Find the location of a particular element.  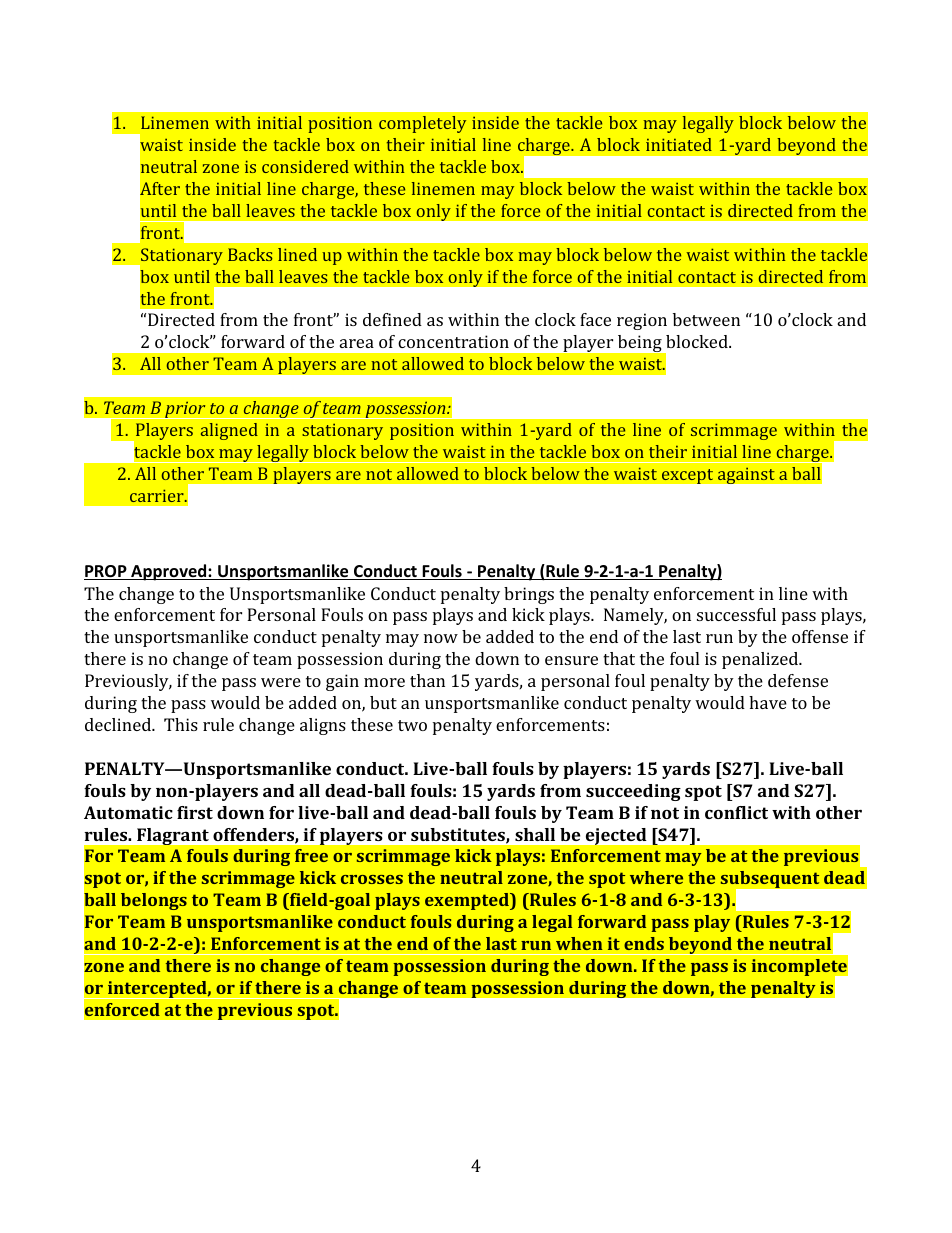

except is located at coordinates (687, 476).
